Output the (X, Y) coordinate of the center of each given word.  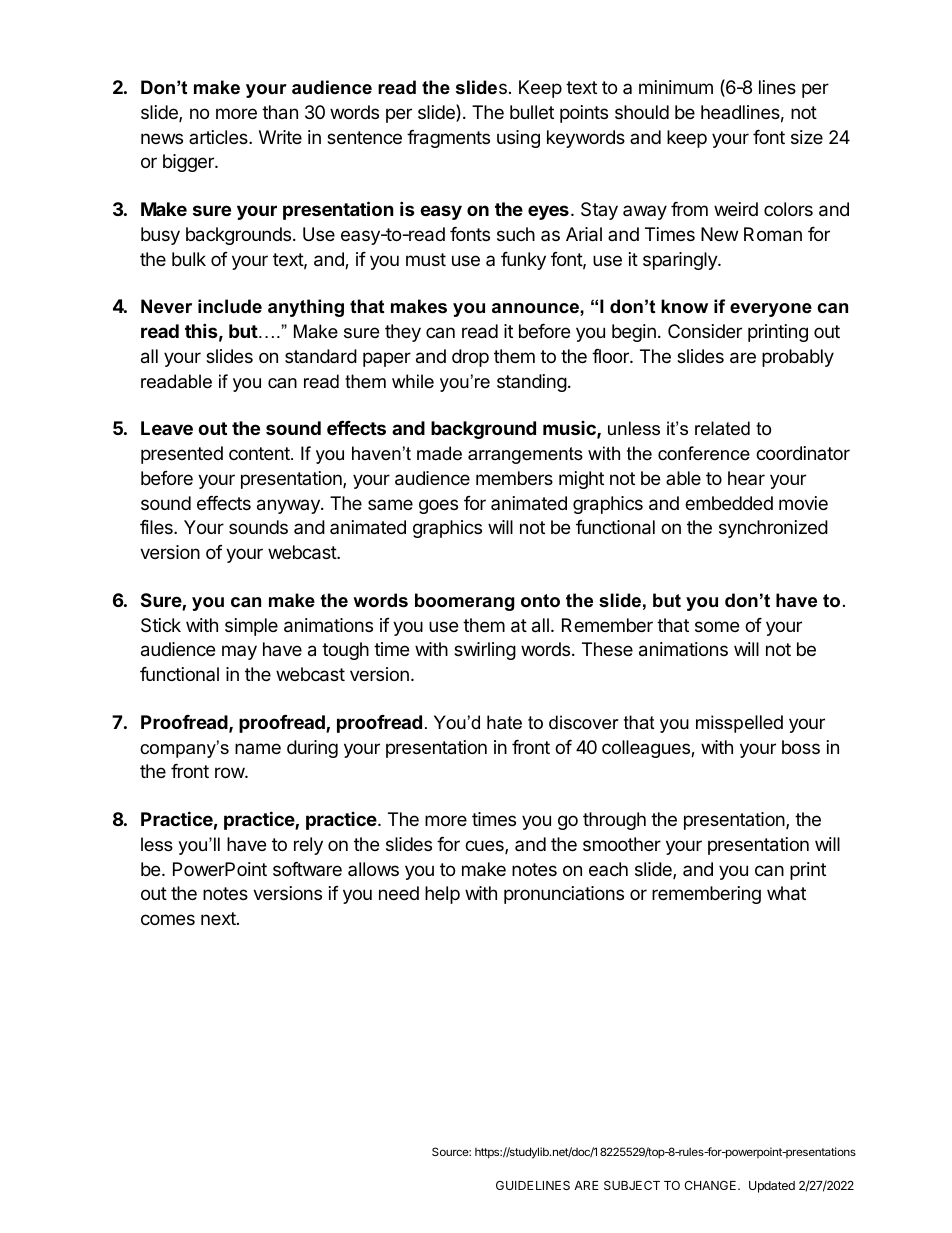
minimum (676, 87)
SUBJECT (632, 1185)
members (514, 478)
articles (219, 137)
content (260, 453)
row (230, 772)
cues (485, 847)
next (219, 918)
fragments (448, 139)
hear (746, 478)
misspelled (739, 724)
